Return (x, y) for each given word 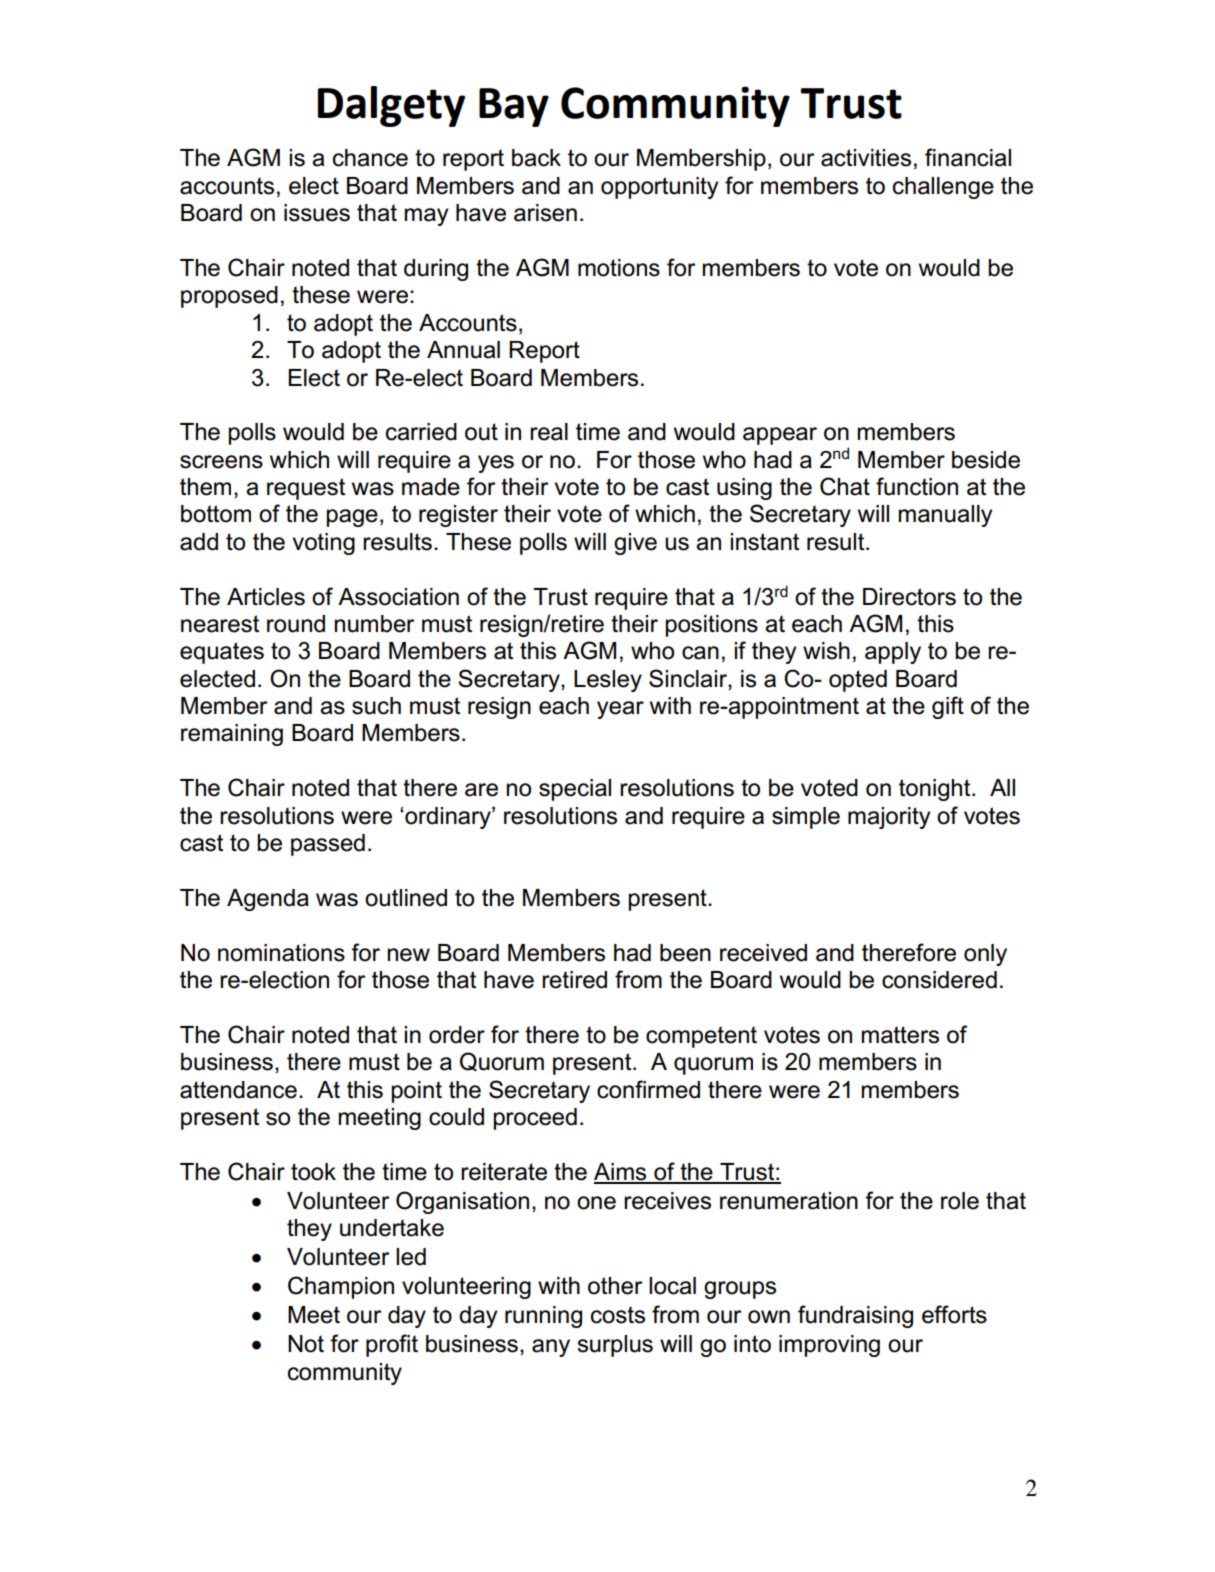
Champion (341, 1287)
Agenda (268, 900)
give (635, 544)
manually (945, 516)
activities (866, 158)
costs (618, 1315)
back (536, 158)
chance (370, 158)
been (685, 953)
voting (324, 544)
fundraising (855, 1316)
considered (939, 980)
